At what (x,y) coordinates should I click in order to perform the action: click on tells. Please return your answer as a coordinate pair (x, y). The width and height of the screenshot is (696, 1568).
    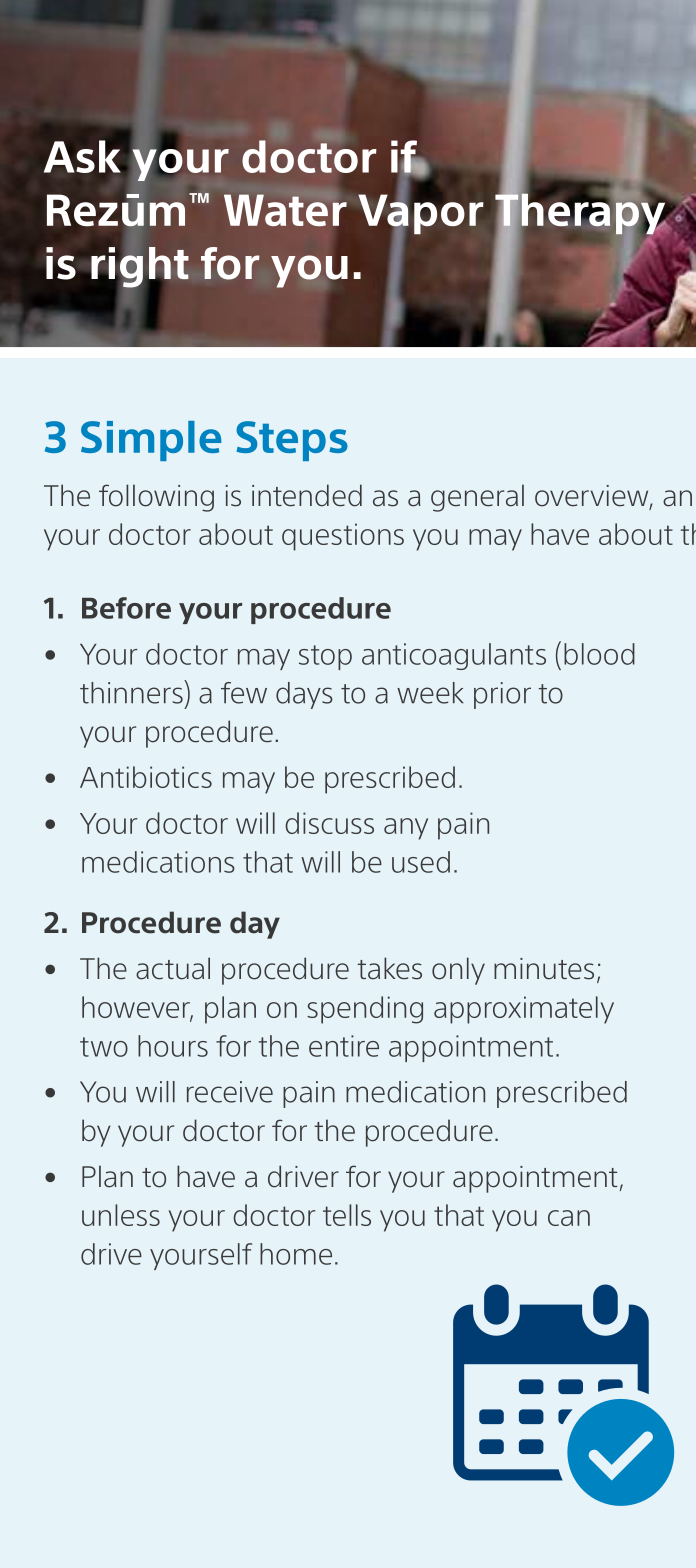
    Looking at the image, I should click on (347, 1215).
